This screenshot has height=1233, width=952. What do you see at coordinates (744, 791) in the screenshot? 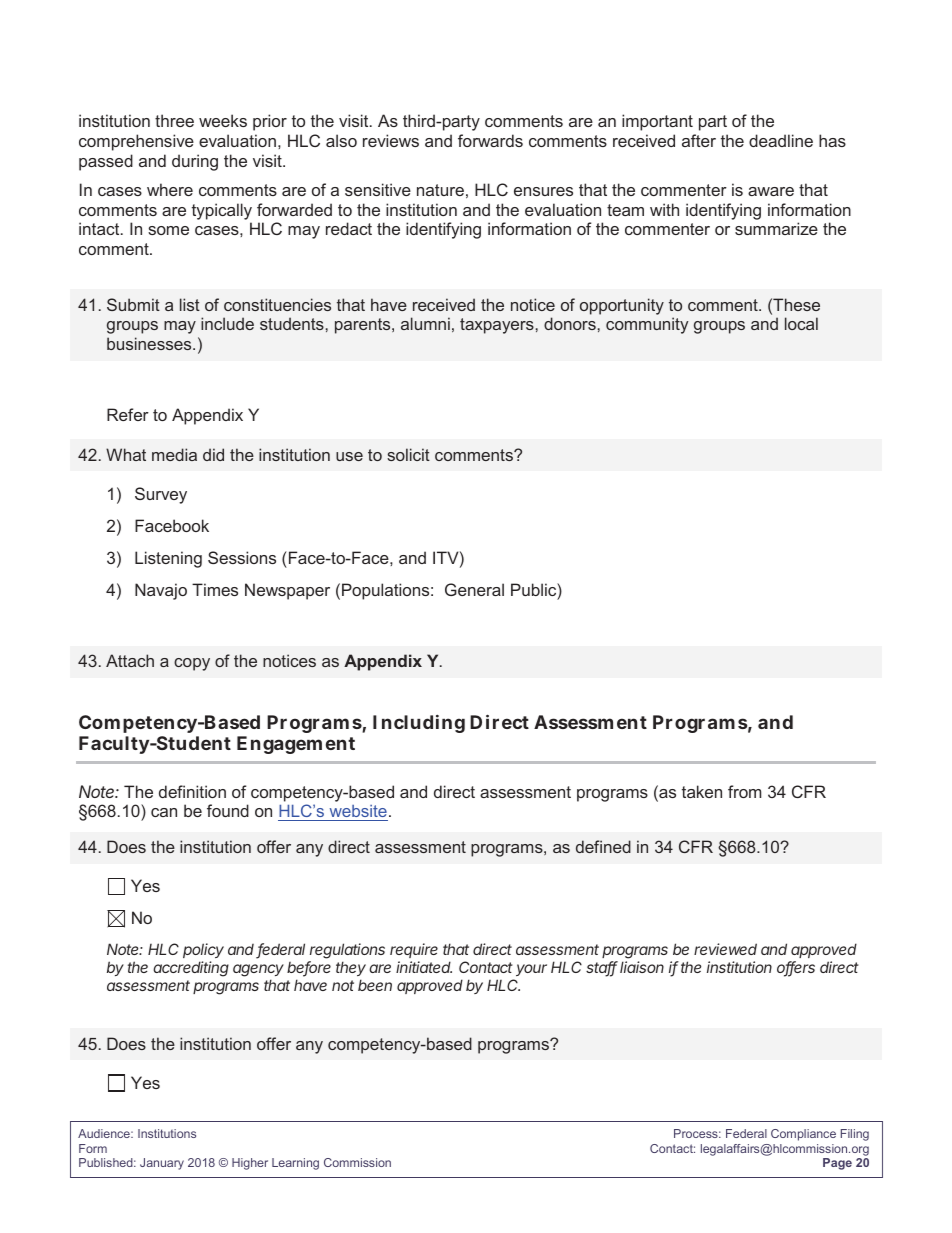
I see `from` at bounding box center [744, 791].
